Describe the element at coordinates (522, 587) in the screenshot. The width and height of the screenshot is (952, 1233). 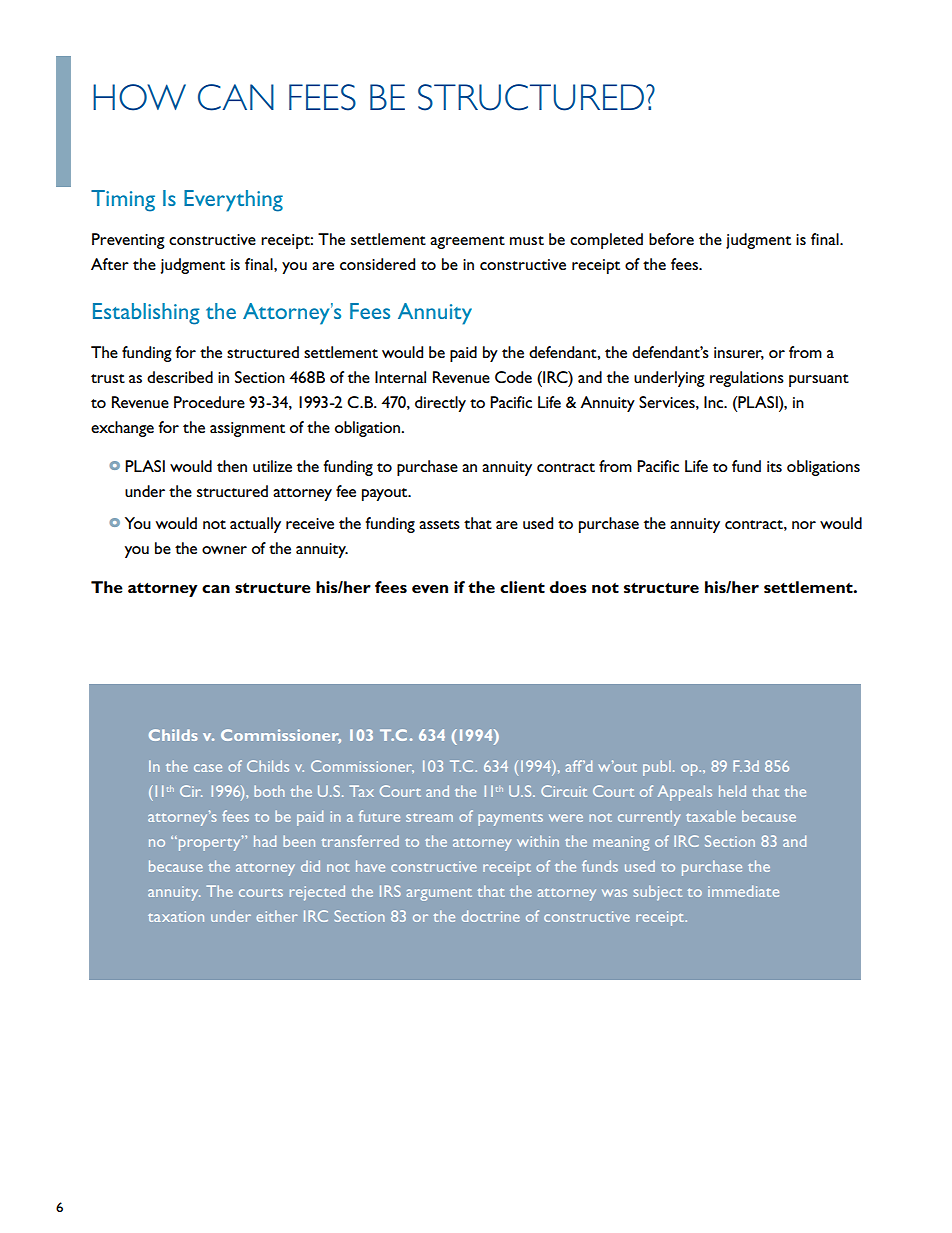
I see `client` at that location.
